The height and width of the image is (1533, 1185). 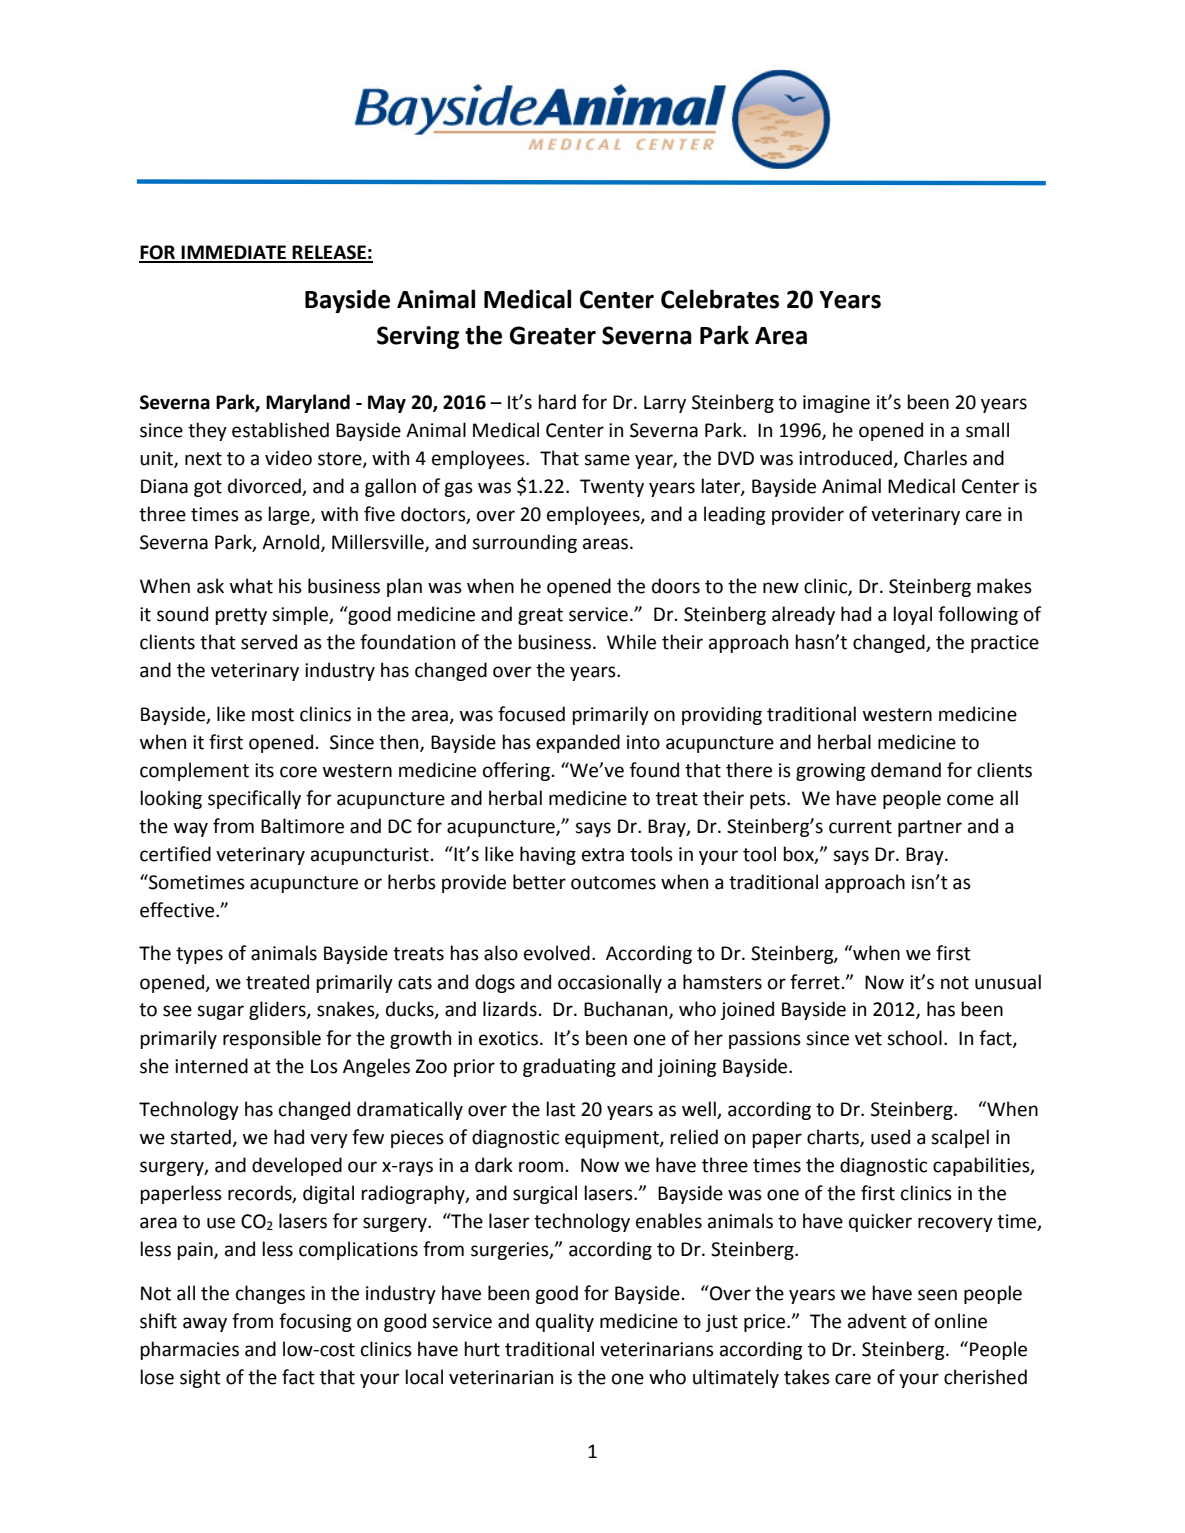 What do you see at coordinates (930, 828) in the image?
I see `partner` at bounding box center [930, 828].
